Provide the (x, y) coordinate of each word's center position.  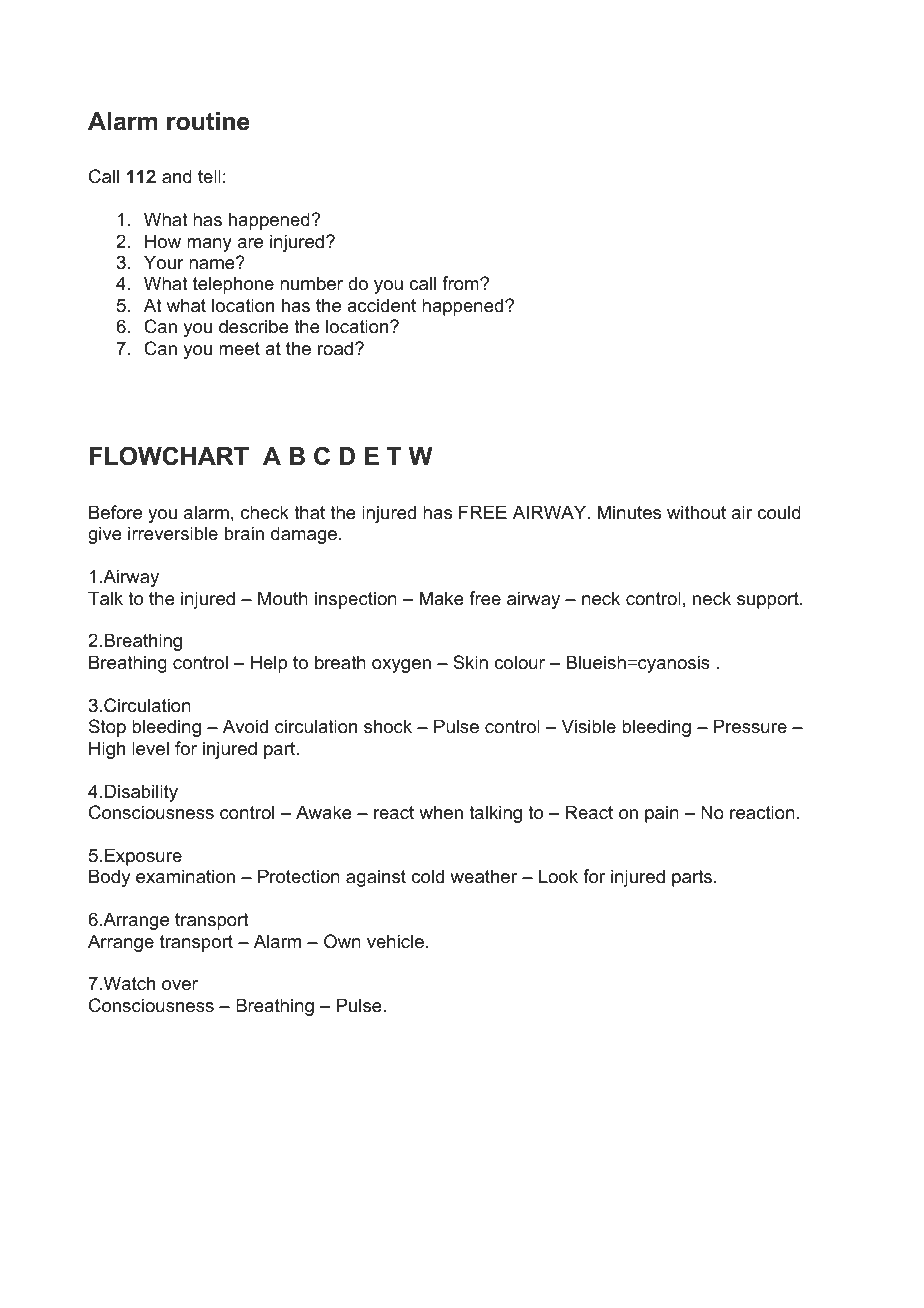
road (335, 348)
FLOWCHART (169, 456)
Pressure (750, 726)
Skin (470, 662)
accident (381, 305)
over (180, 985)
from (461, 283)
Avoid (245, 726)
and (177, 176)
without (696, 512)
